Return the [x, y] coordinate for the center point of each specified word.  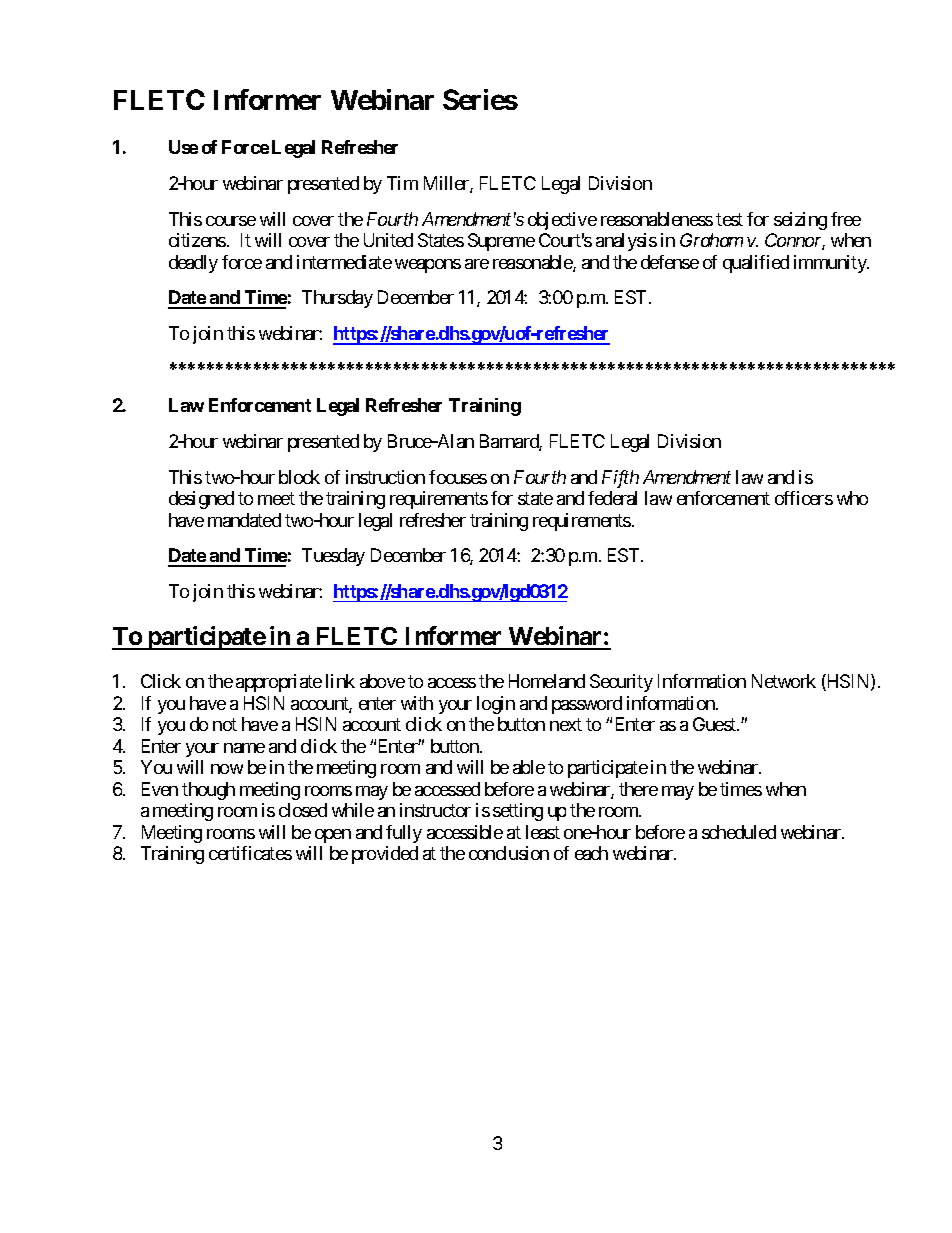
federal [612, 498]
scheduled [739, 832]
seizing [800, 221]
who [852, 498]
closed [303, 810]
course [231, 221]
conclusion [509, 853]
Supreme [501, 242]
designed [201, 500]
